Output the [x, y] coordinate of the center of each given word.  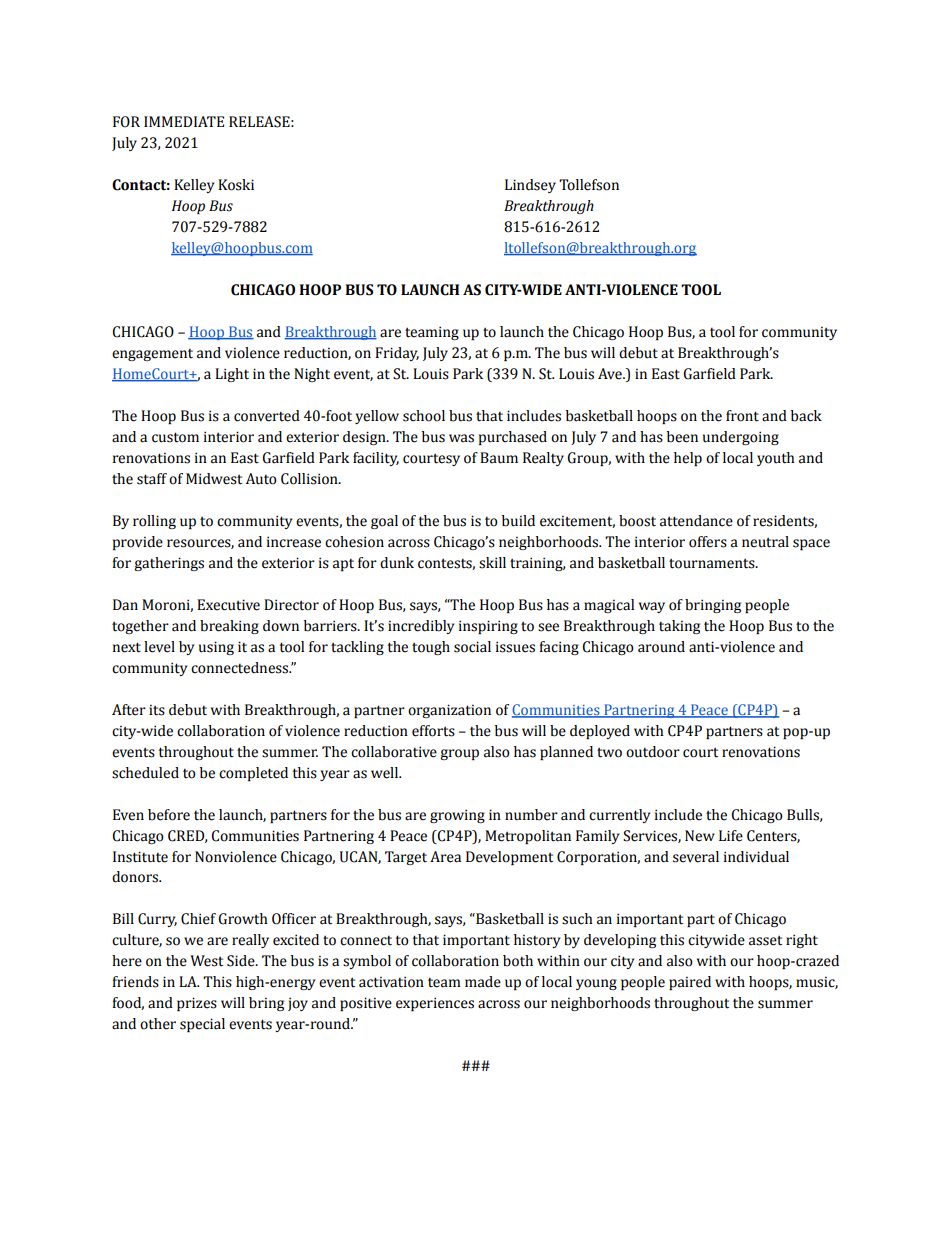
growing [457, 816]
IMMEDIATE [184, 121]
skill [492, 563]
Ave [611, 374]
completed [253, 774]
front [742, 416]
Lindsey [530, 186]
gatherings [169, 564]
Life [731, 836]
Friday [397, 354]
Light [232, 375]
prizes [197, 1004]
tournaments [713, 563]
